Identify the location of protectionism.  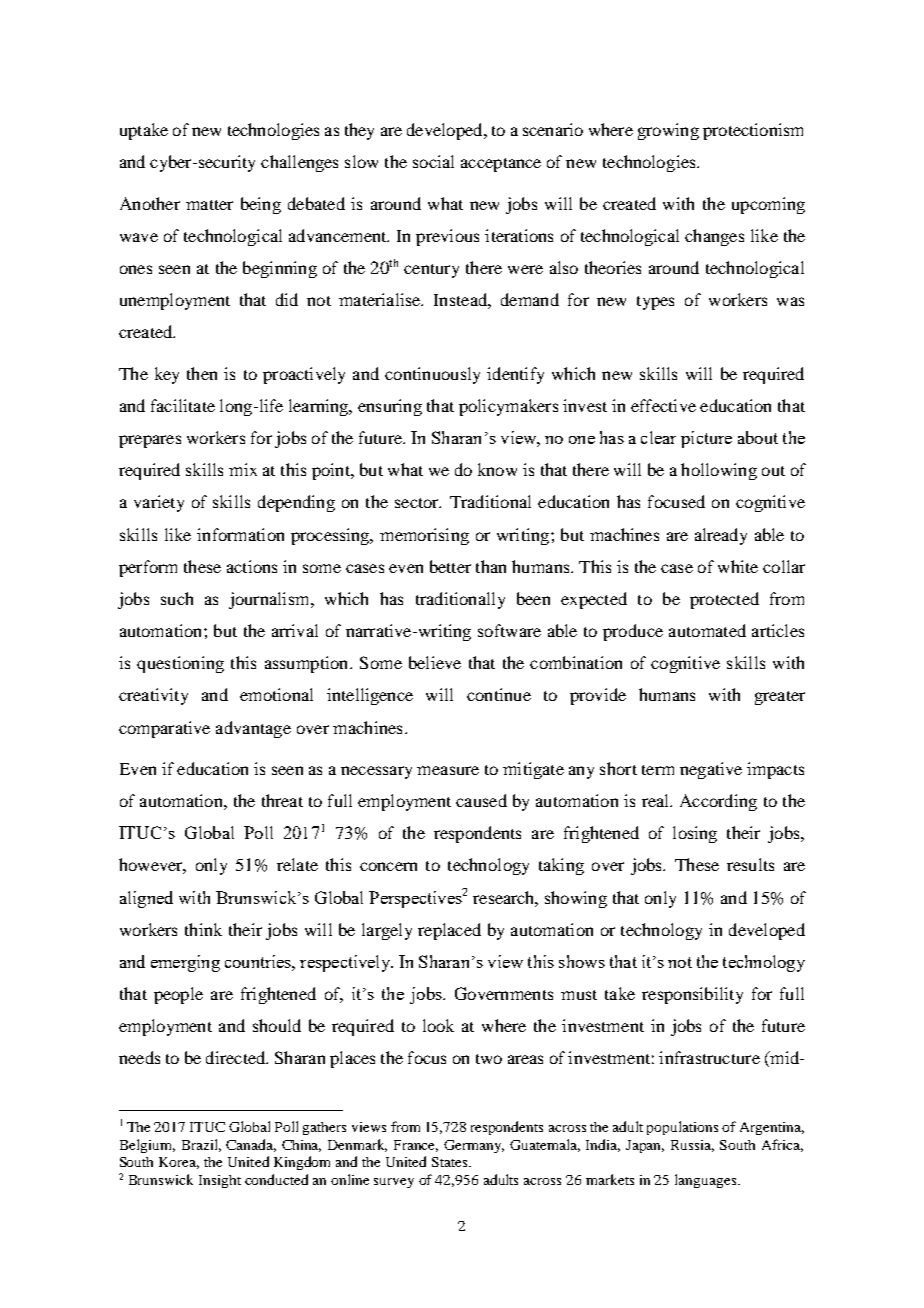
(753, 131).
